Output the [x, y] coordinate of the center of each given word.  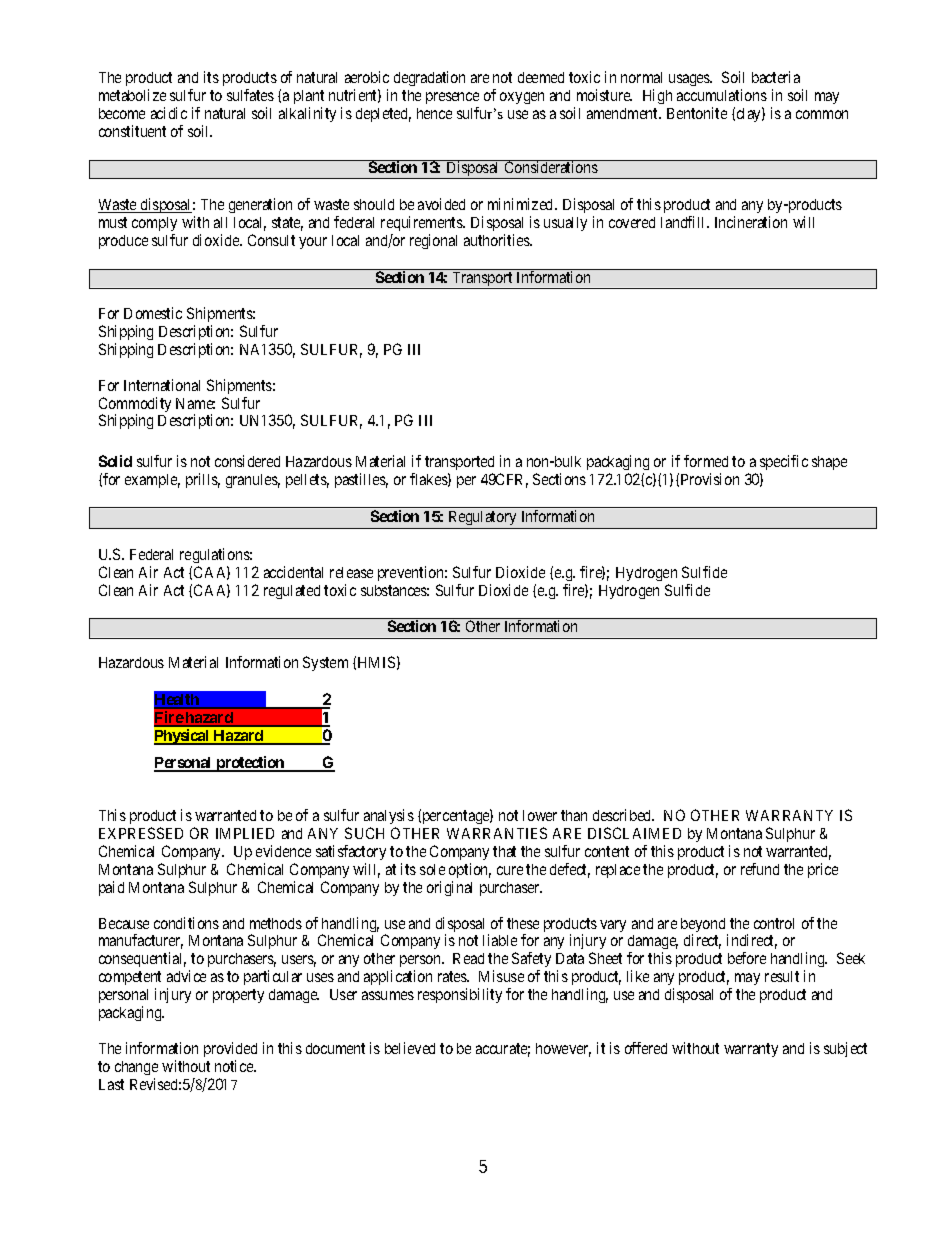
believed [410, 1048]
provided [230, 1049]
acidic [169, 113]
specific [784, 462]
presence [452, 98]
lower [540, 815]
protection [250, 764]
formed [706, 461]
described [623, 815]
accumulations [722, 95]
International [162, 385]
